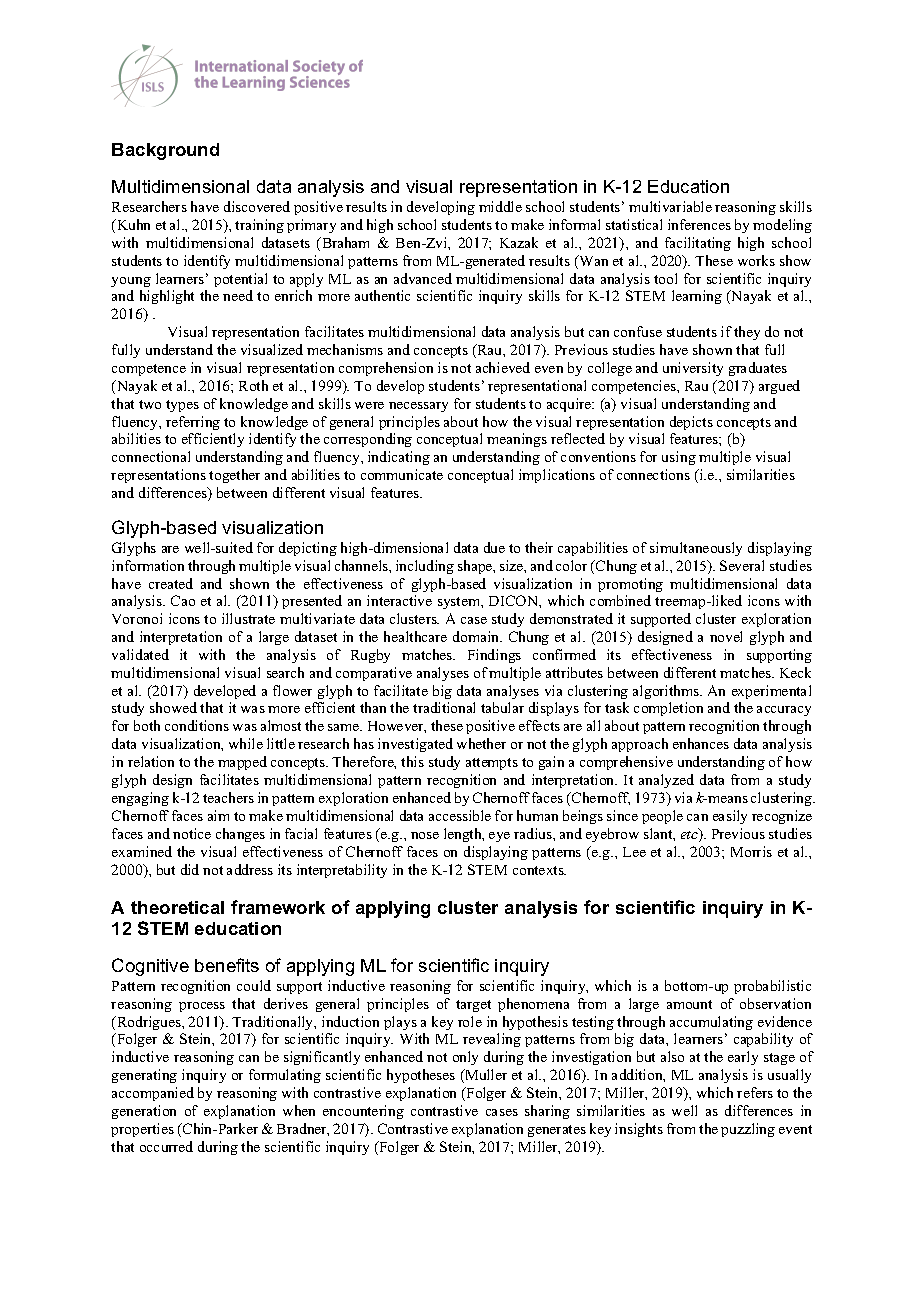 The height and width of the image is (1308, 924). I want to click on novel, so click(726, 636).
